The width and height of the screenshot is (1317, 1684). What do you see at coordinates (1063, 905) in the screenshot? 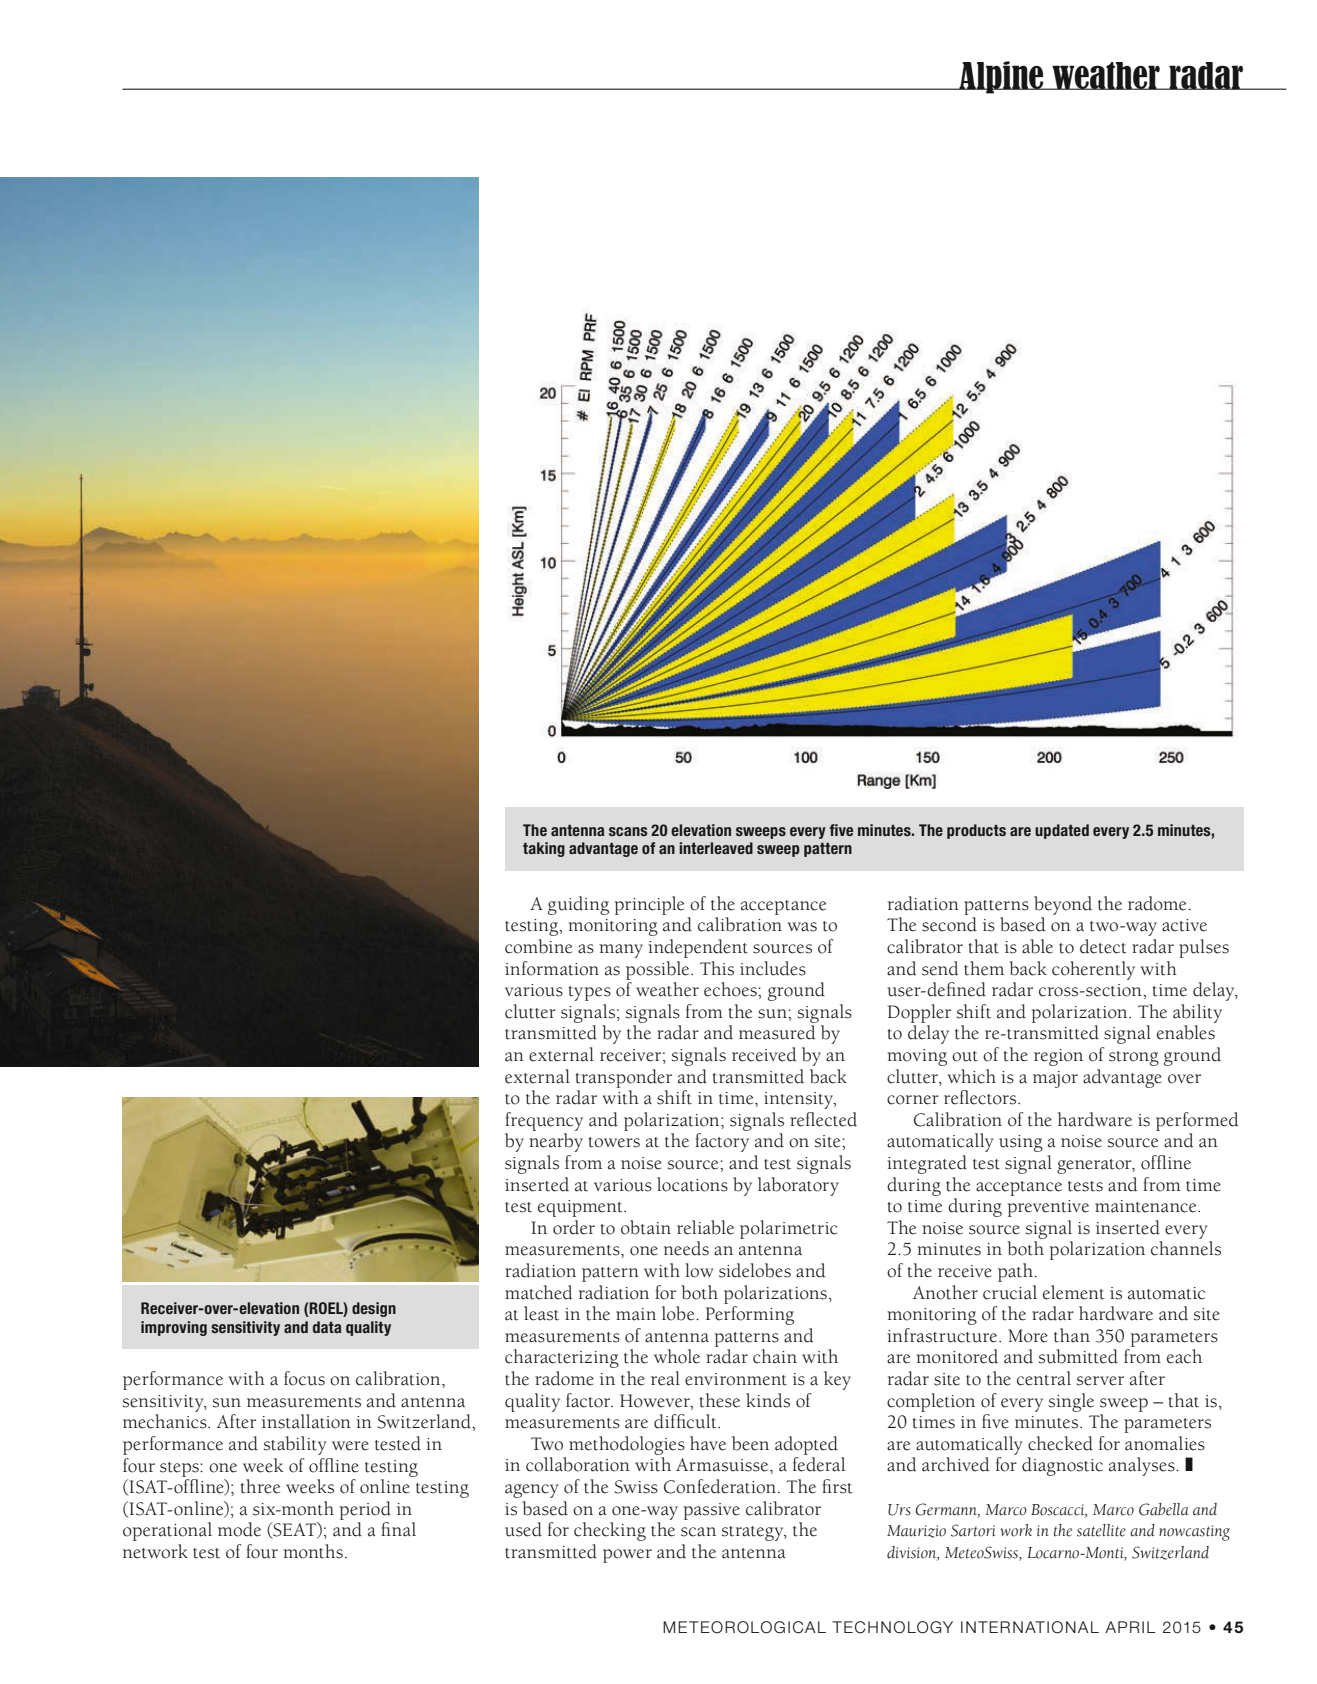
I see `beyond` at bounding box center [1063, 905].
